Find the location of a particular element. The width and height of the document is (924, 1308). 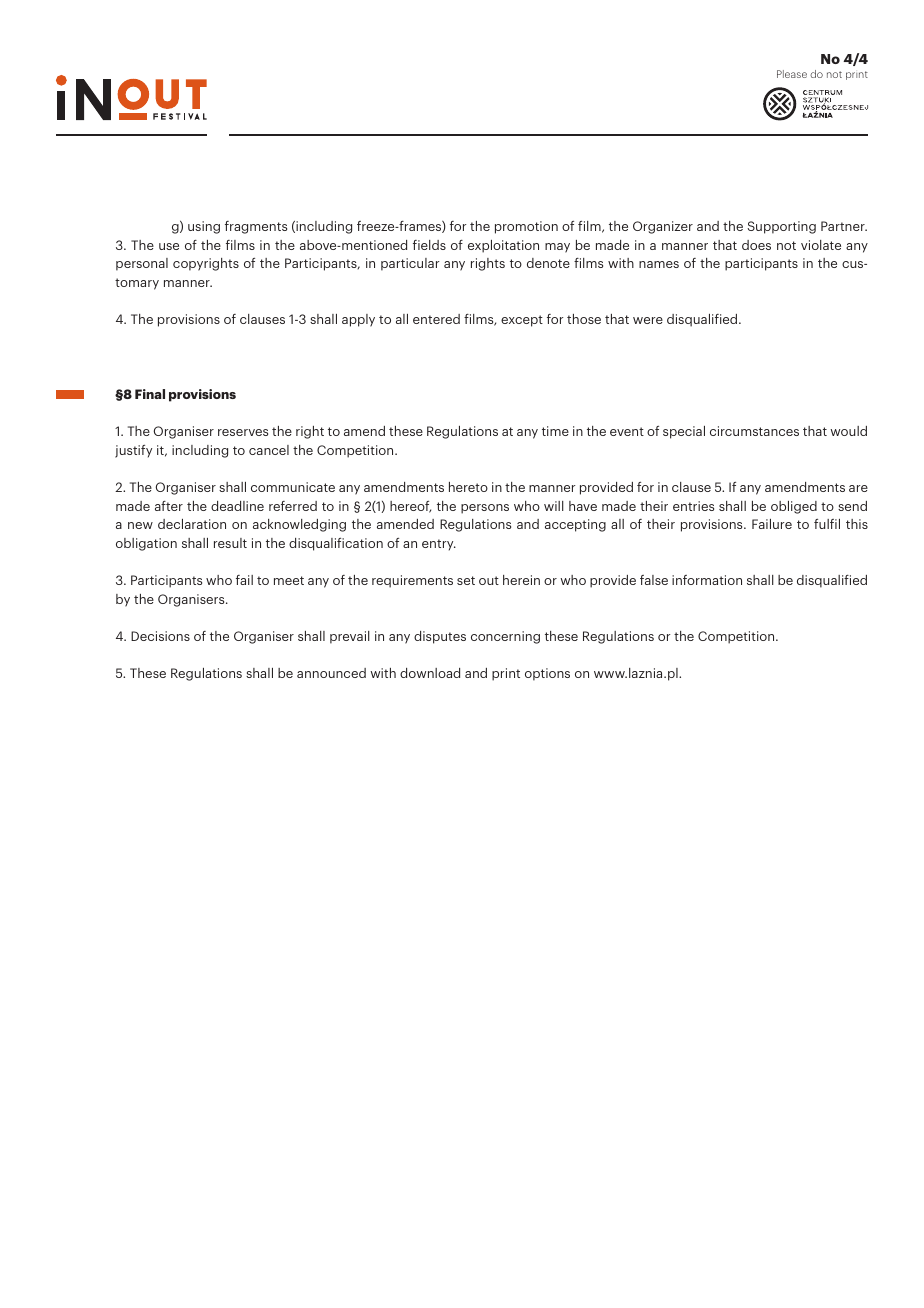

persons is located at coordinates (485, 509).
